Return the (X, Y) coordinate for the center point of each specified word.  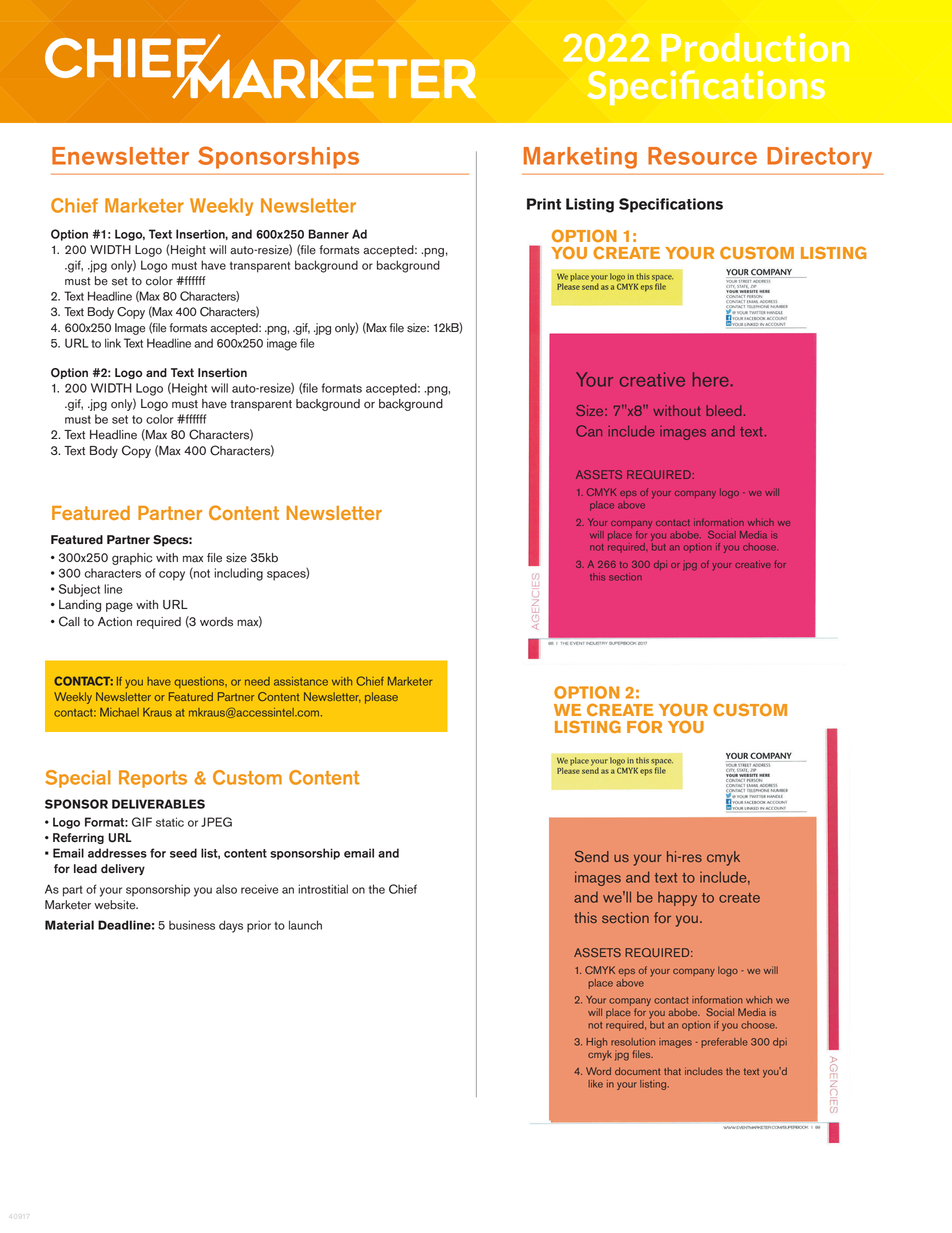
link (113, 343)
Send (592, 856)
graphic (132, 559)
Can (589, 431)
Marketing (580, 158)
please (381, 698)
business (192, 925)
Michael (119, 712)
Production (755, 47)
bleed (724, 410)
